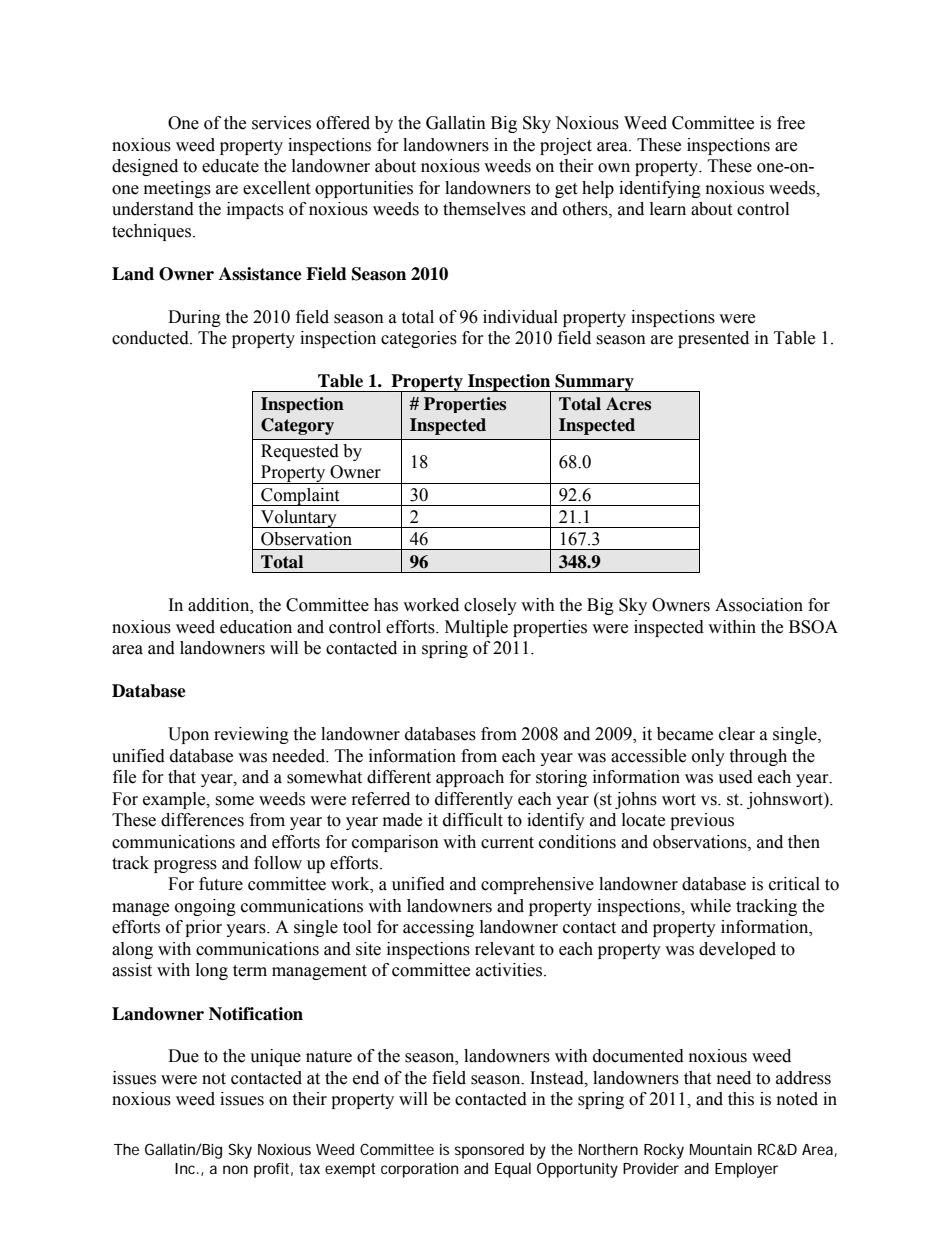  Describe the element at coordinates (230, 166) in the screenshot. I see `educate` at that location.
